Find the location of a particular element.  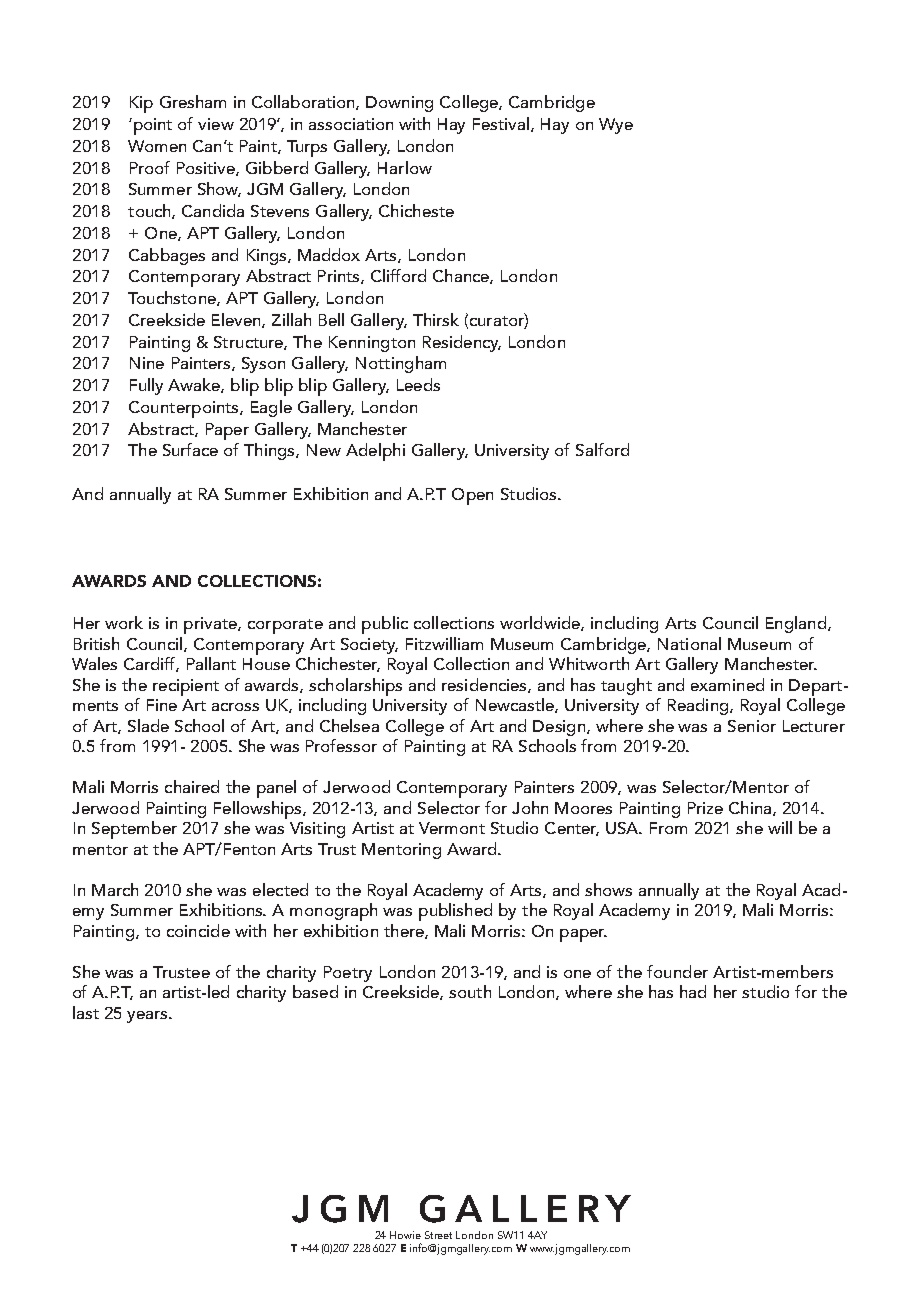

Howie is located at coordinates (405, 1235).
